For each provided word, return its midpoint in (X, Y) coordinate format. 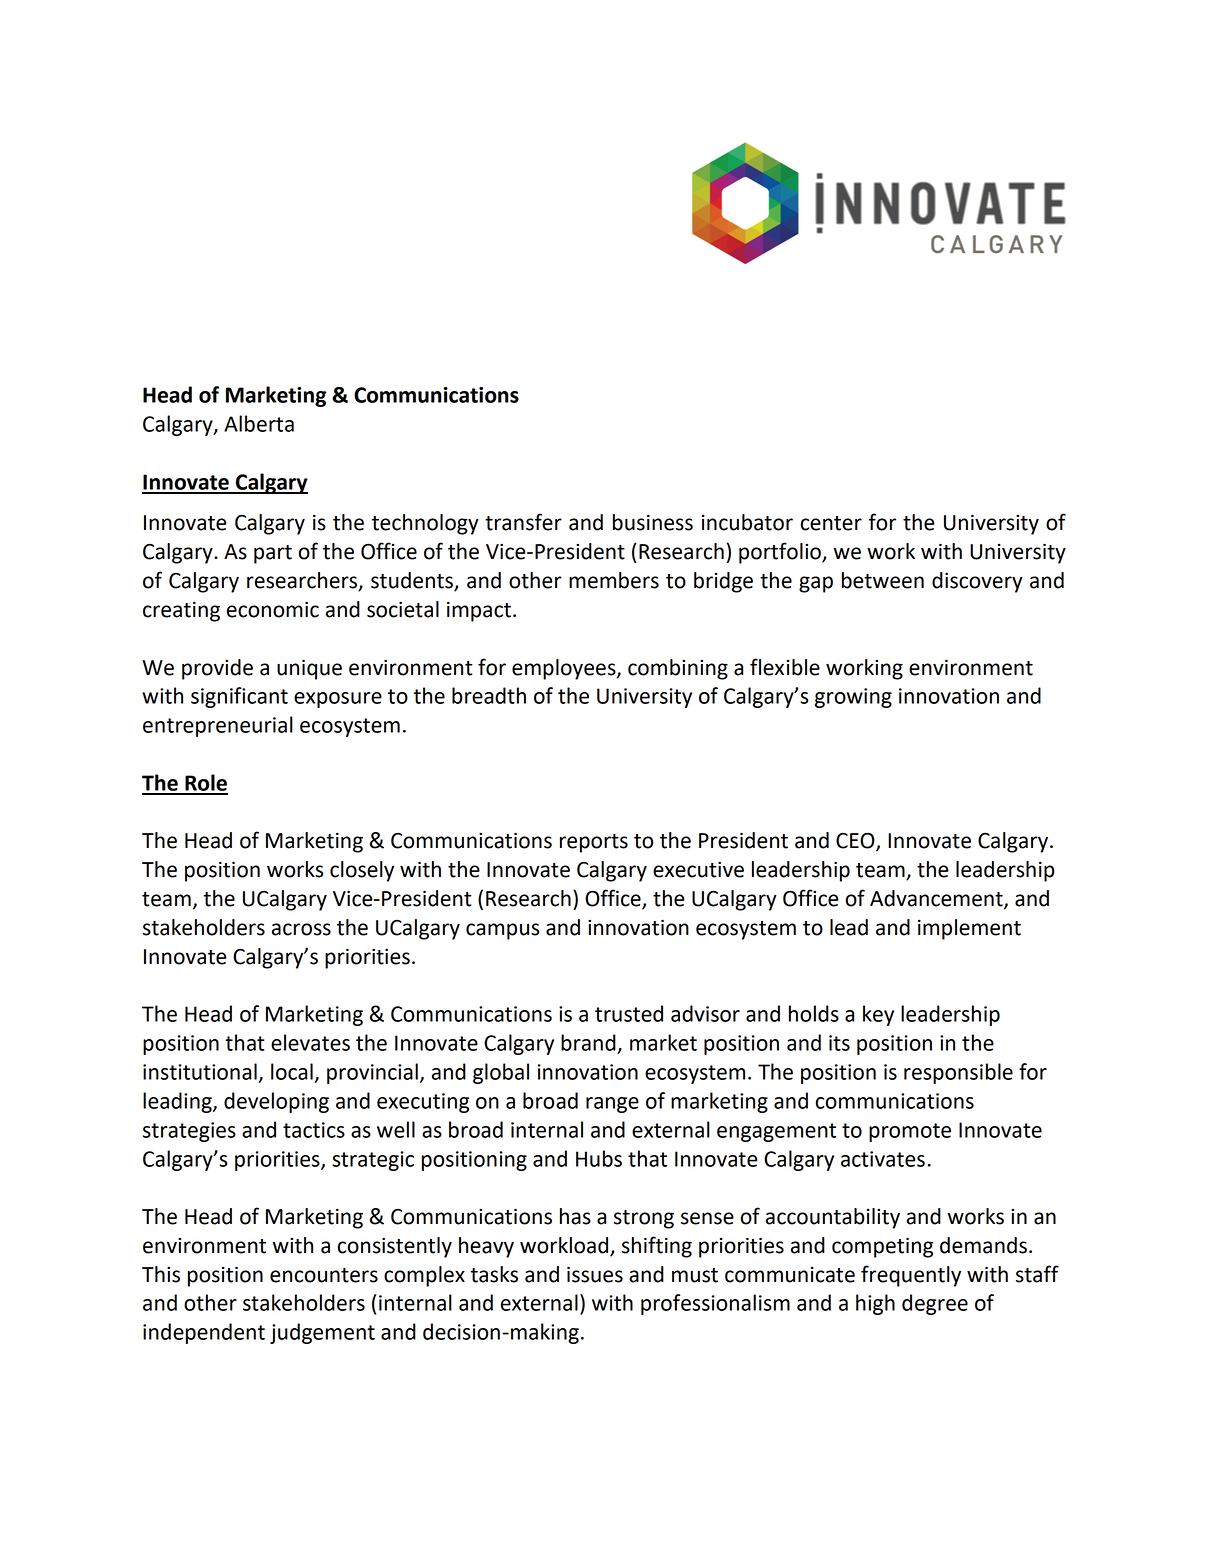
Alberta (259, 423)
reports (594, 843)
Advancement (937, 899)
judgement (322, 1333)
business (653, 522)
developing (276, 1102)
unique (309, 669)
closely (362, 871)
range (612, 1105)
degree (935, 1304)
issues (595, 1274)
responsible (958, 1073)
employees (565, 669)
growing (853, 698)
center (831, 523)
